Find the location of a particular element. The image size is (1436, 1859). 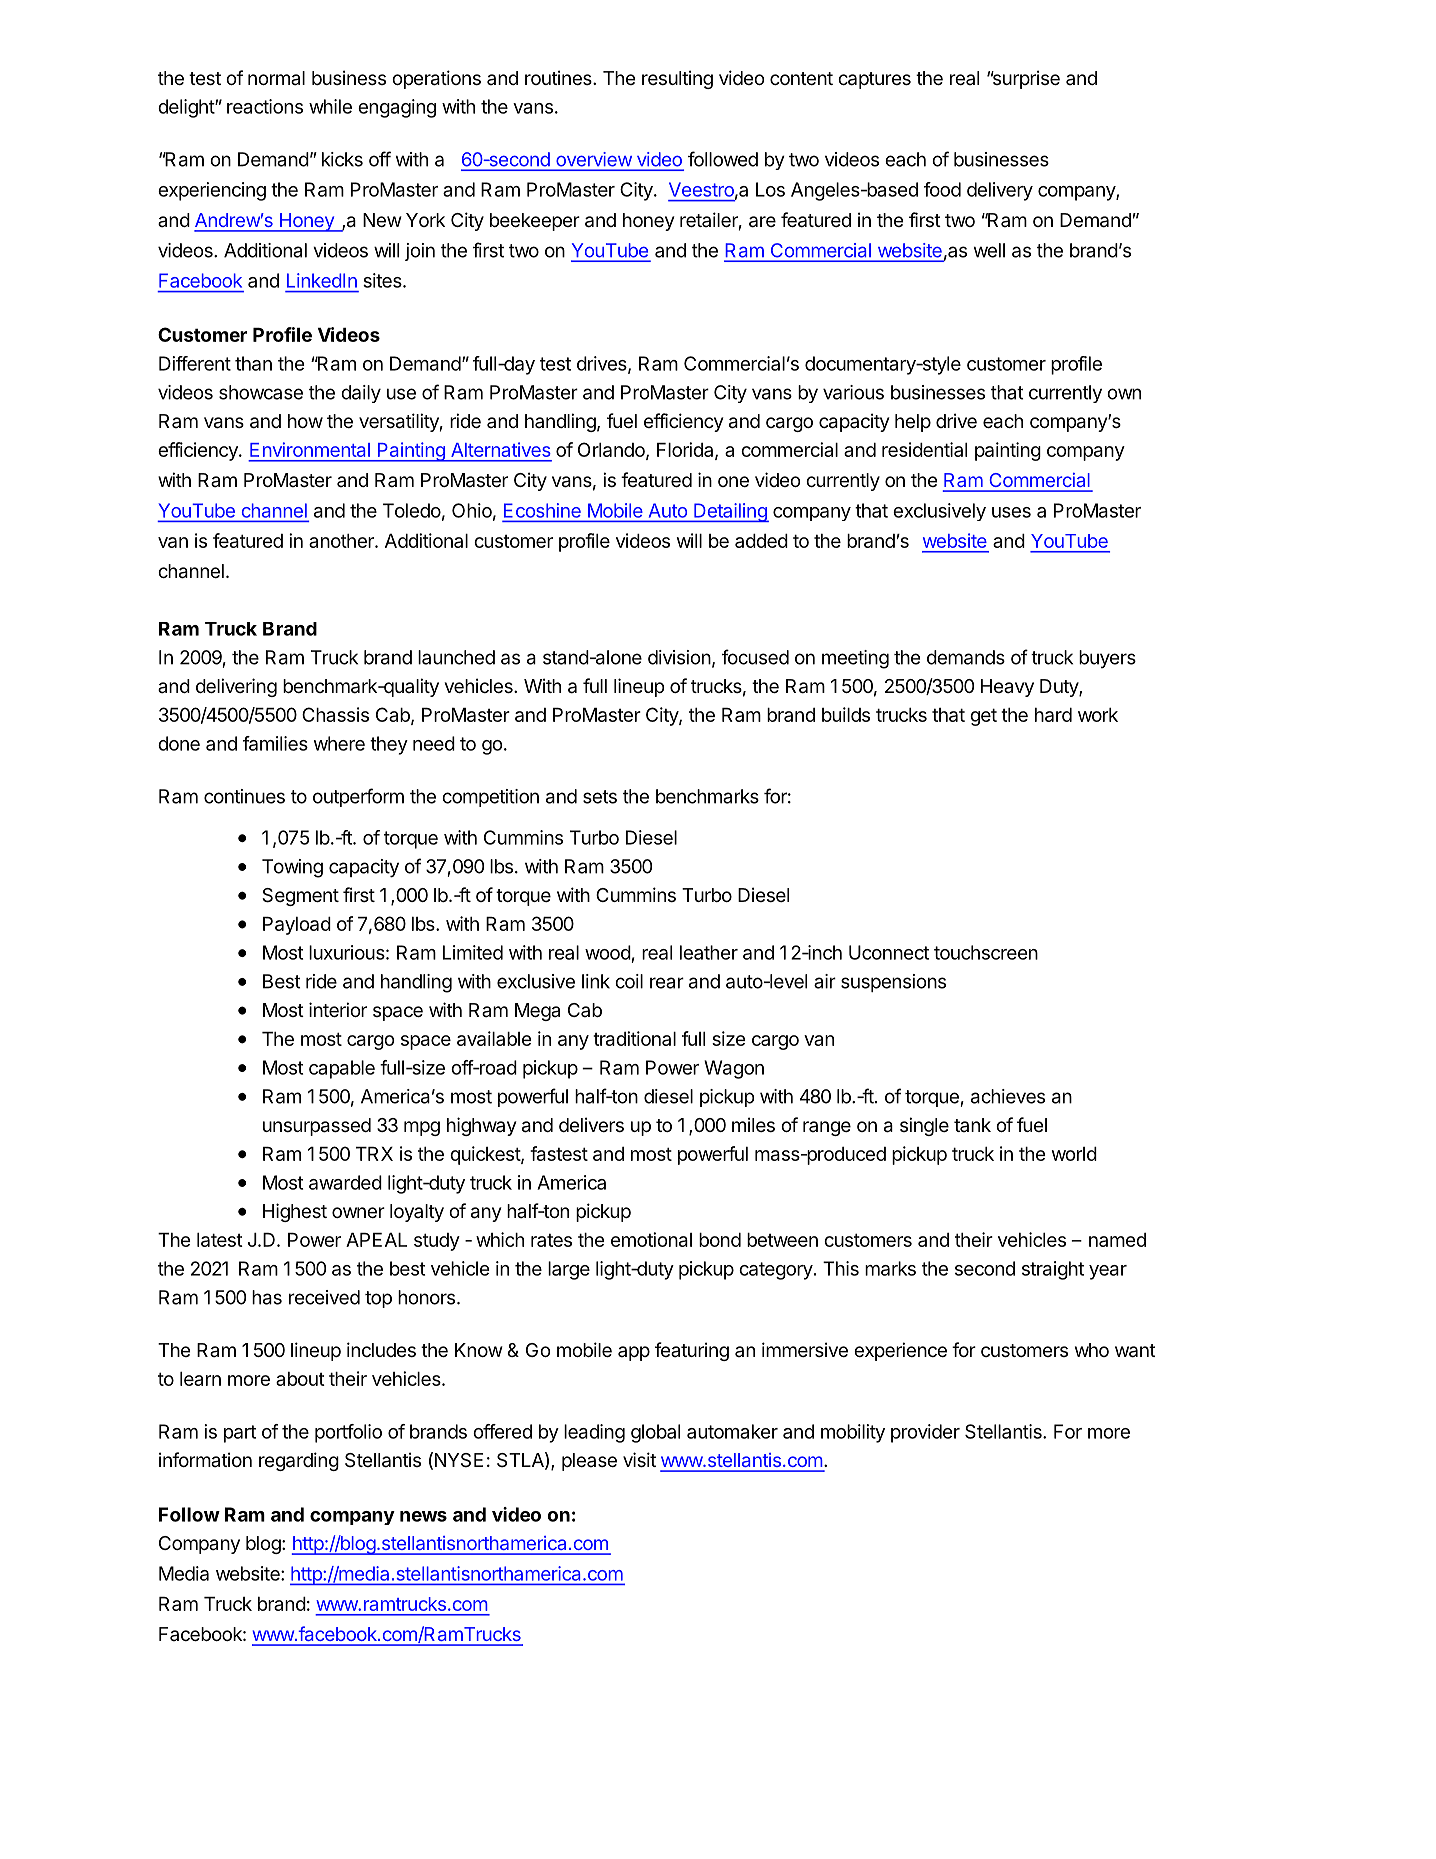

uses is located at coordinates (1011, 512).
